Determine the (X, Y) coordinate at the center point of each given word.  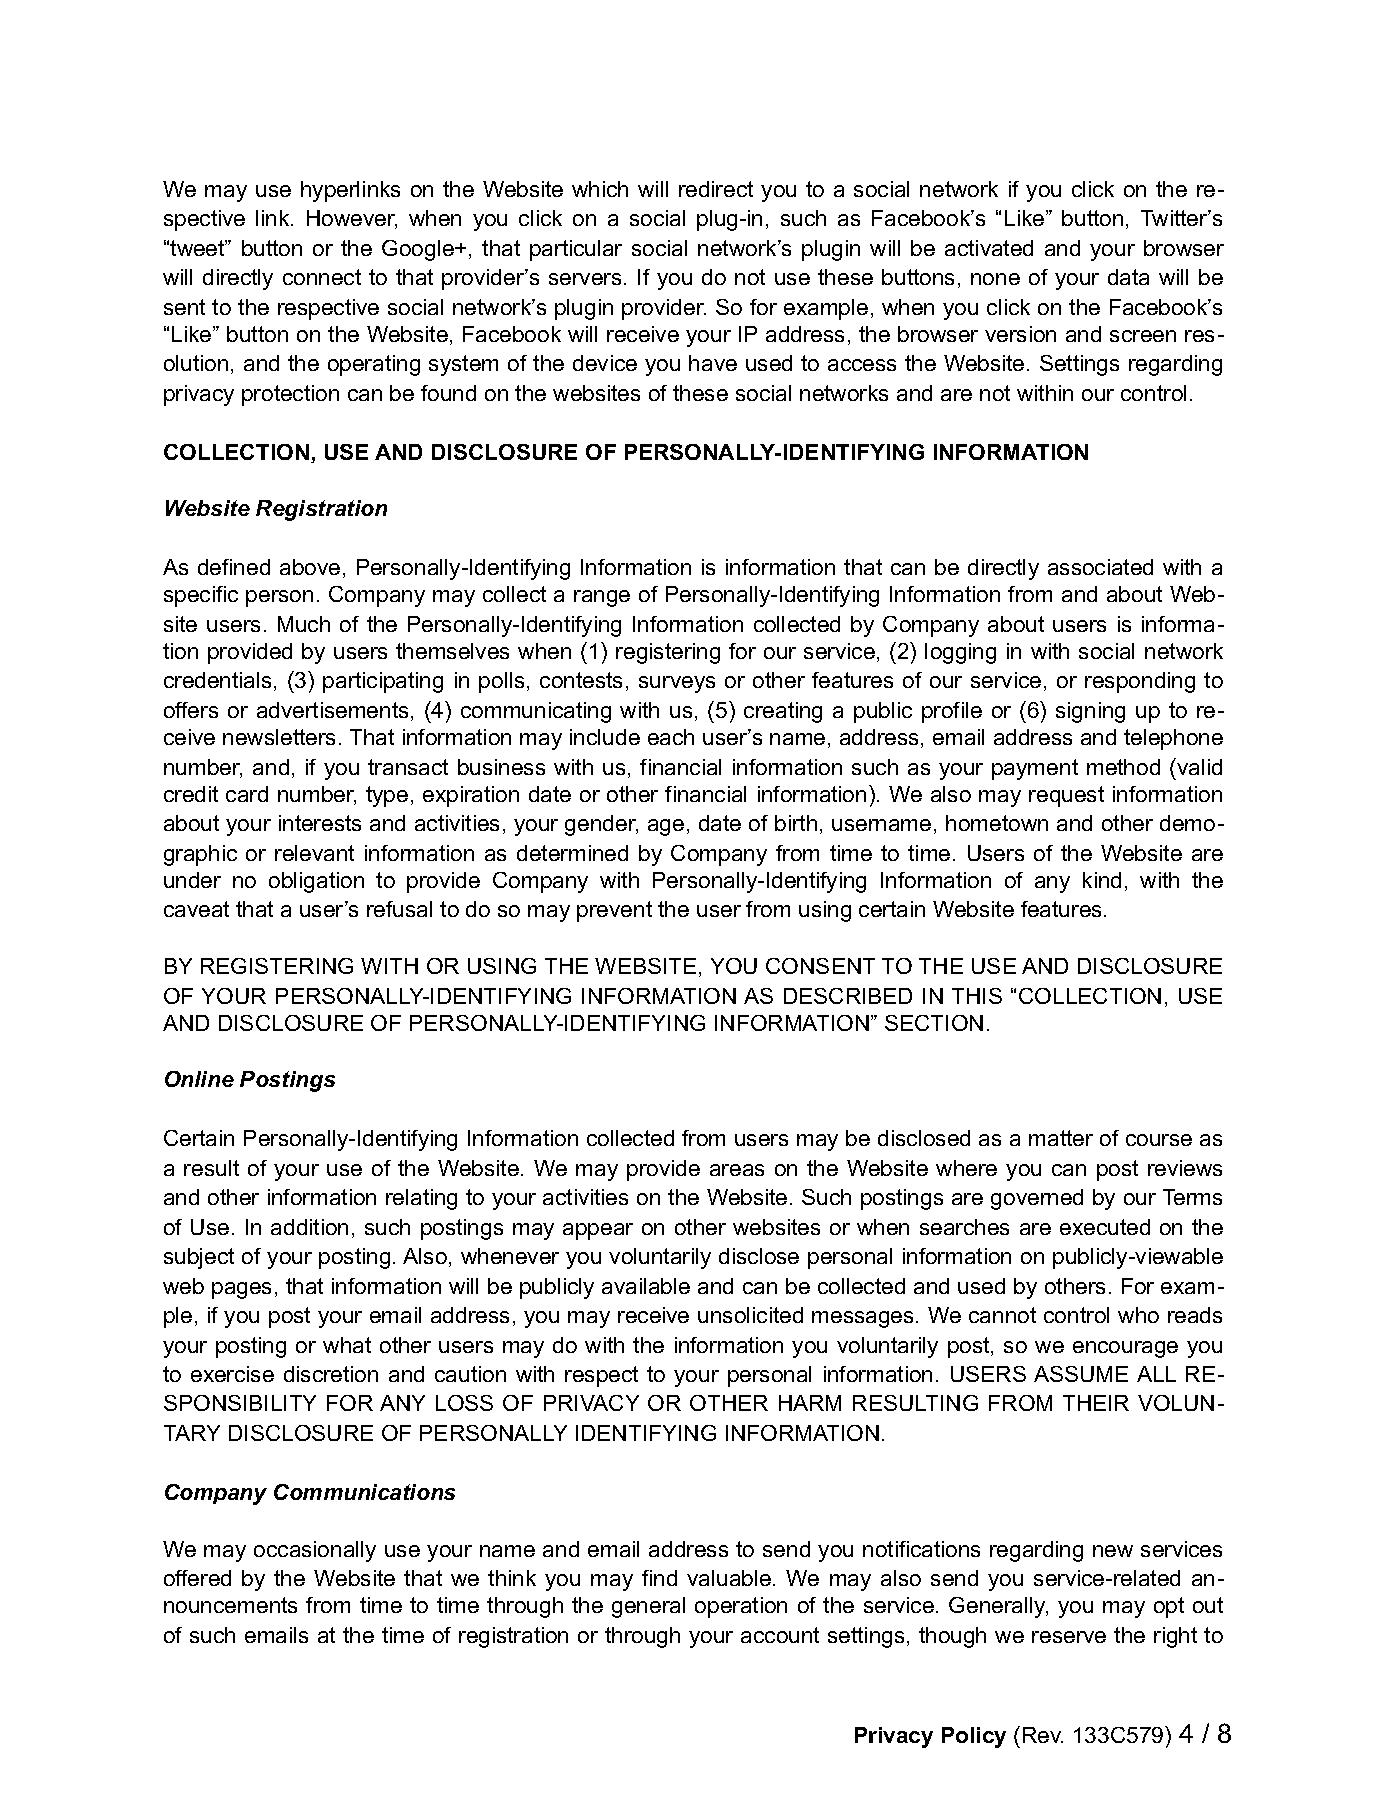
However (352, 219)
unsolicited (750, 1315)
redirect (716, 189)
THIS (977, 996)
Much (304, 624)
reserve (1069, 1637)
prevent (614, 911)
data (1128, 277)
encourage (1125, 1349)
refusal (399, 909)
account (780, 1635)
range (602, 598)
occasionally (315, 1551)
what (347, 1345)
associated (1100, 567)
